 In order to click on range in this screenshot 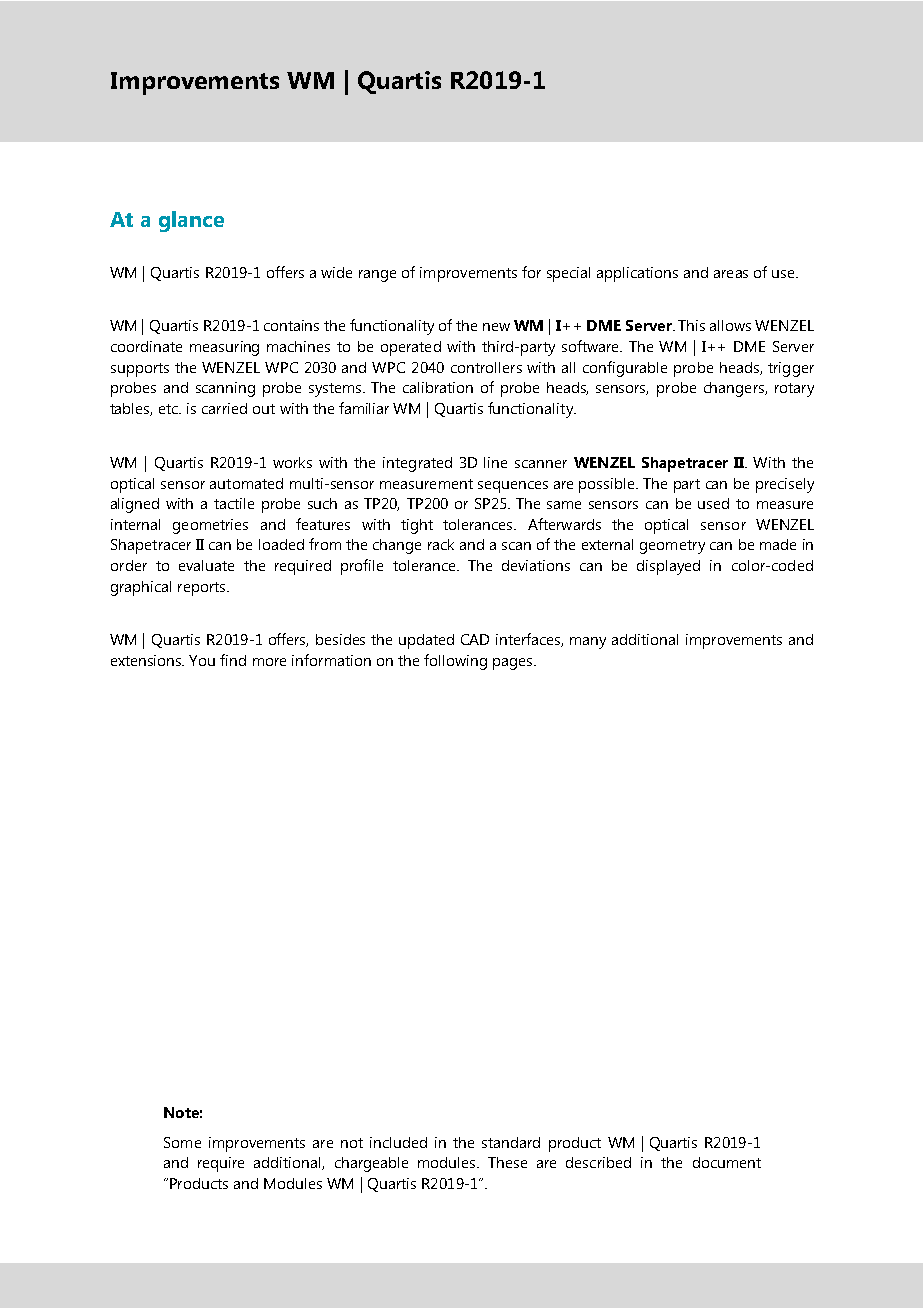, I will do `click(377, 276)`.
